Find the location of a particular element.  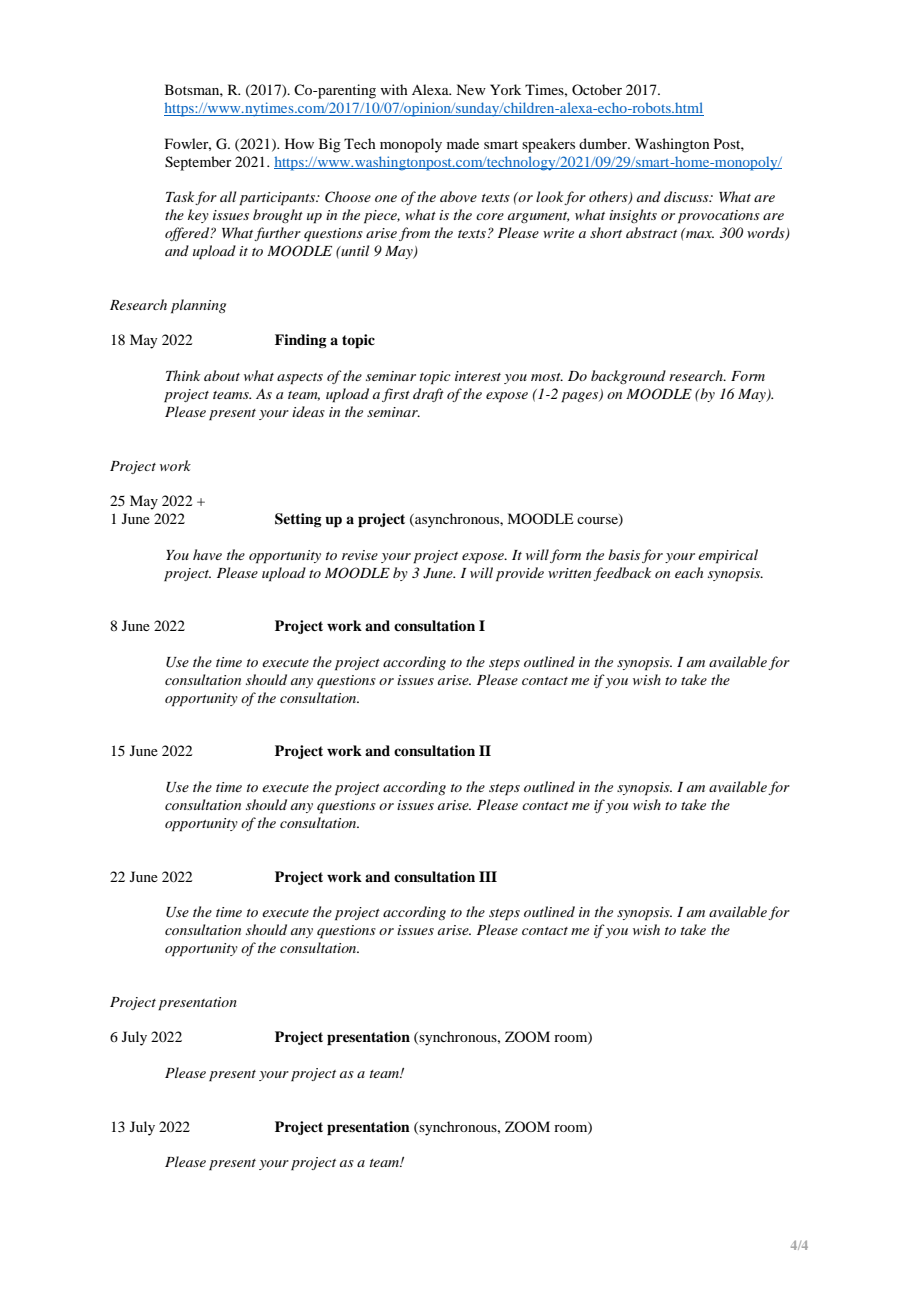

Setting is located at coordinates (298, 520).
